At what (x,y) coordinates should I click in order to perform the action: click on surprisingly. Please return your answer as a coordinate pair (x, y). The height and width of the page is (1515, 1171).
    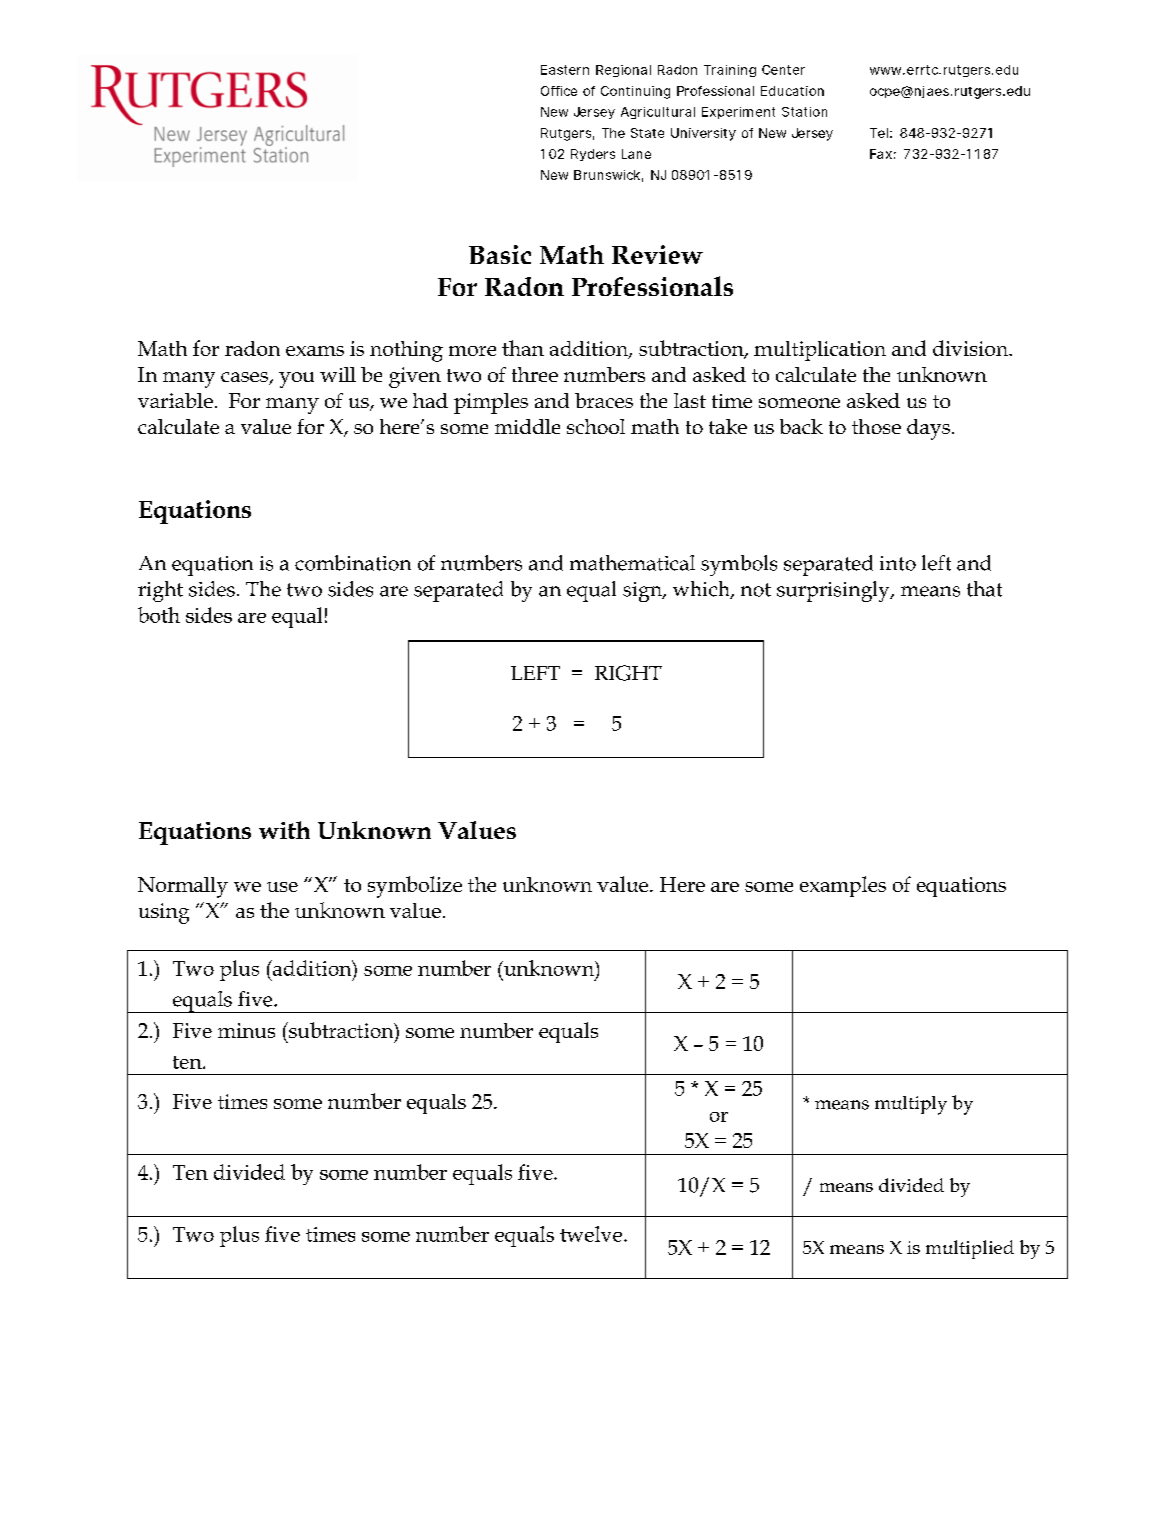
    Looking at the image, I should click on (834, 591).
